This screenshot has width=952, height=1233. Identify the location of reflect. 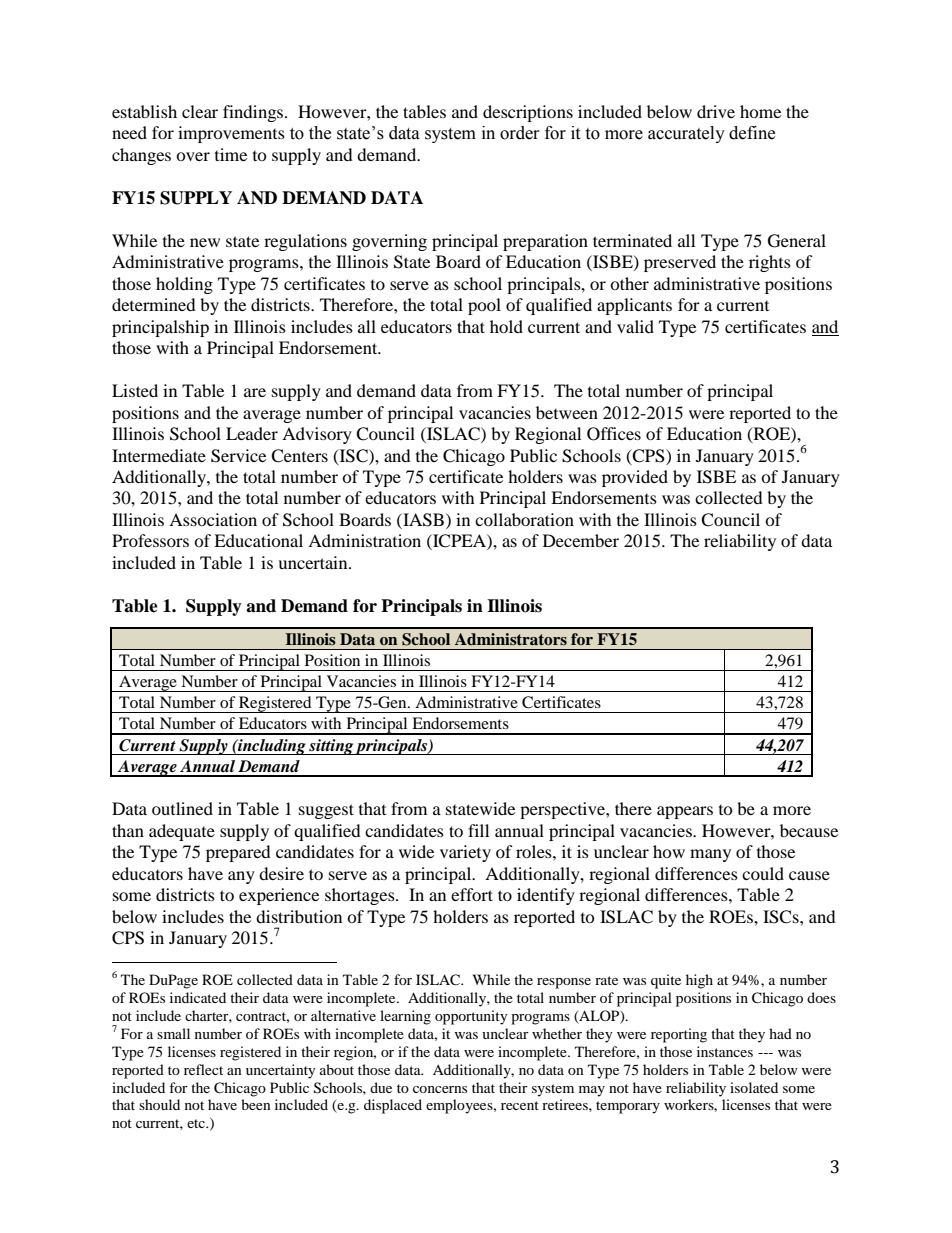
(203, 1069).
